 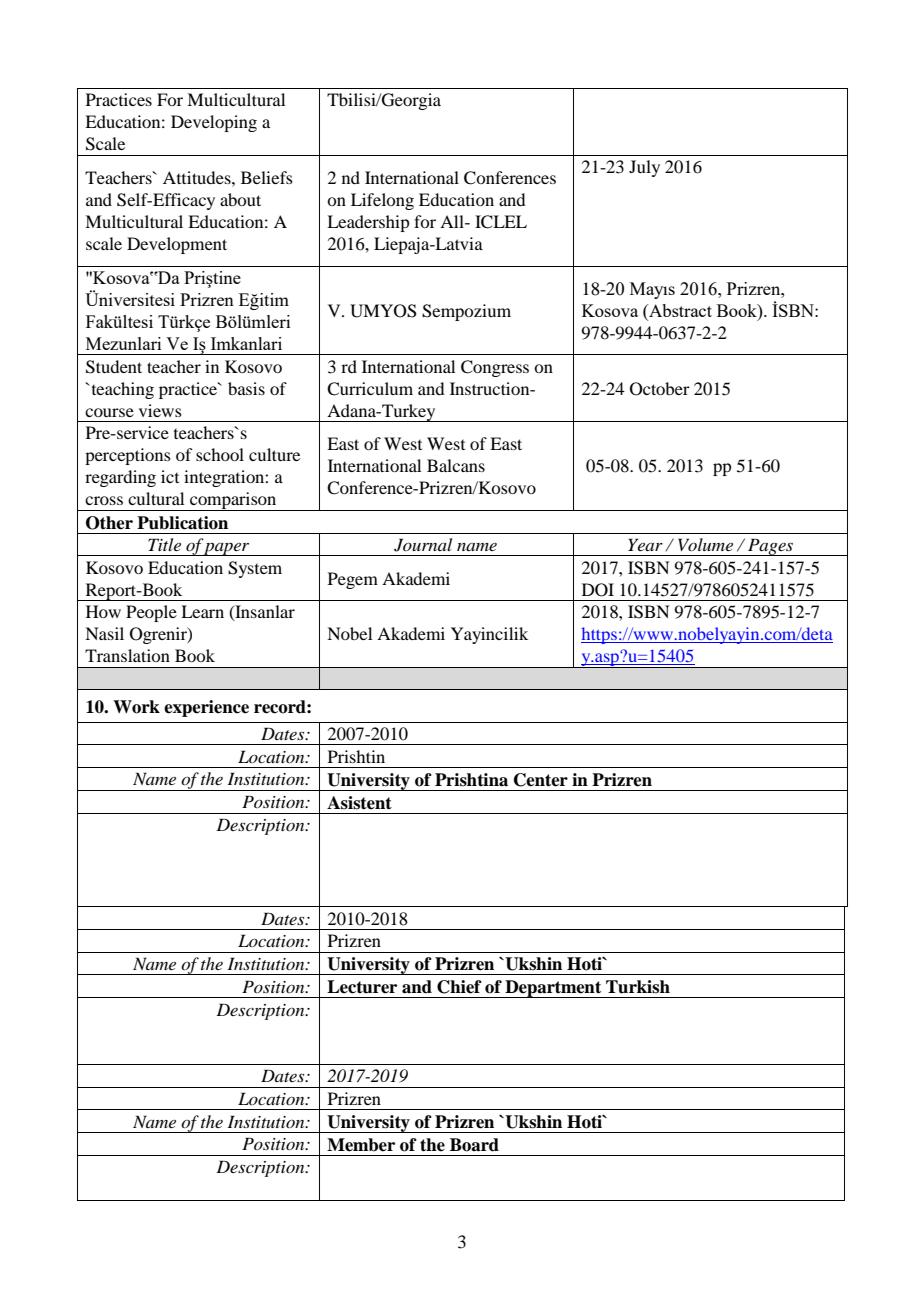 I want to click on Member, so click(x=361, y=1145).
